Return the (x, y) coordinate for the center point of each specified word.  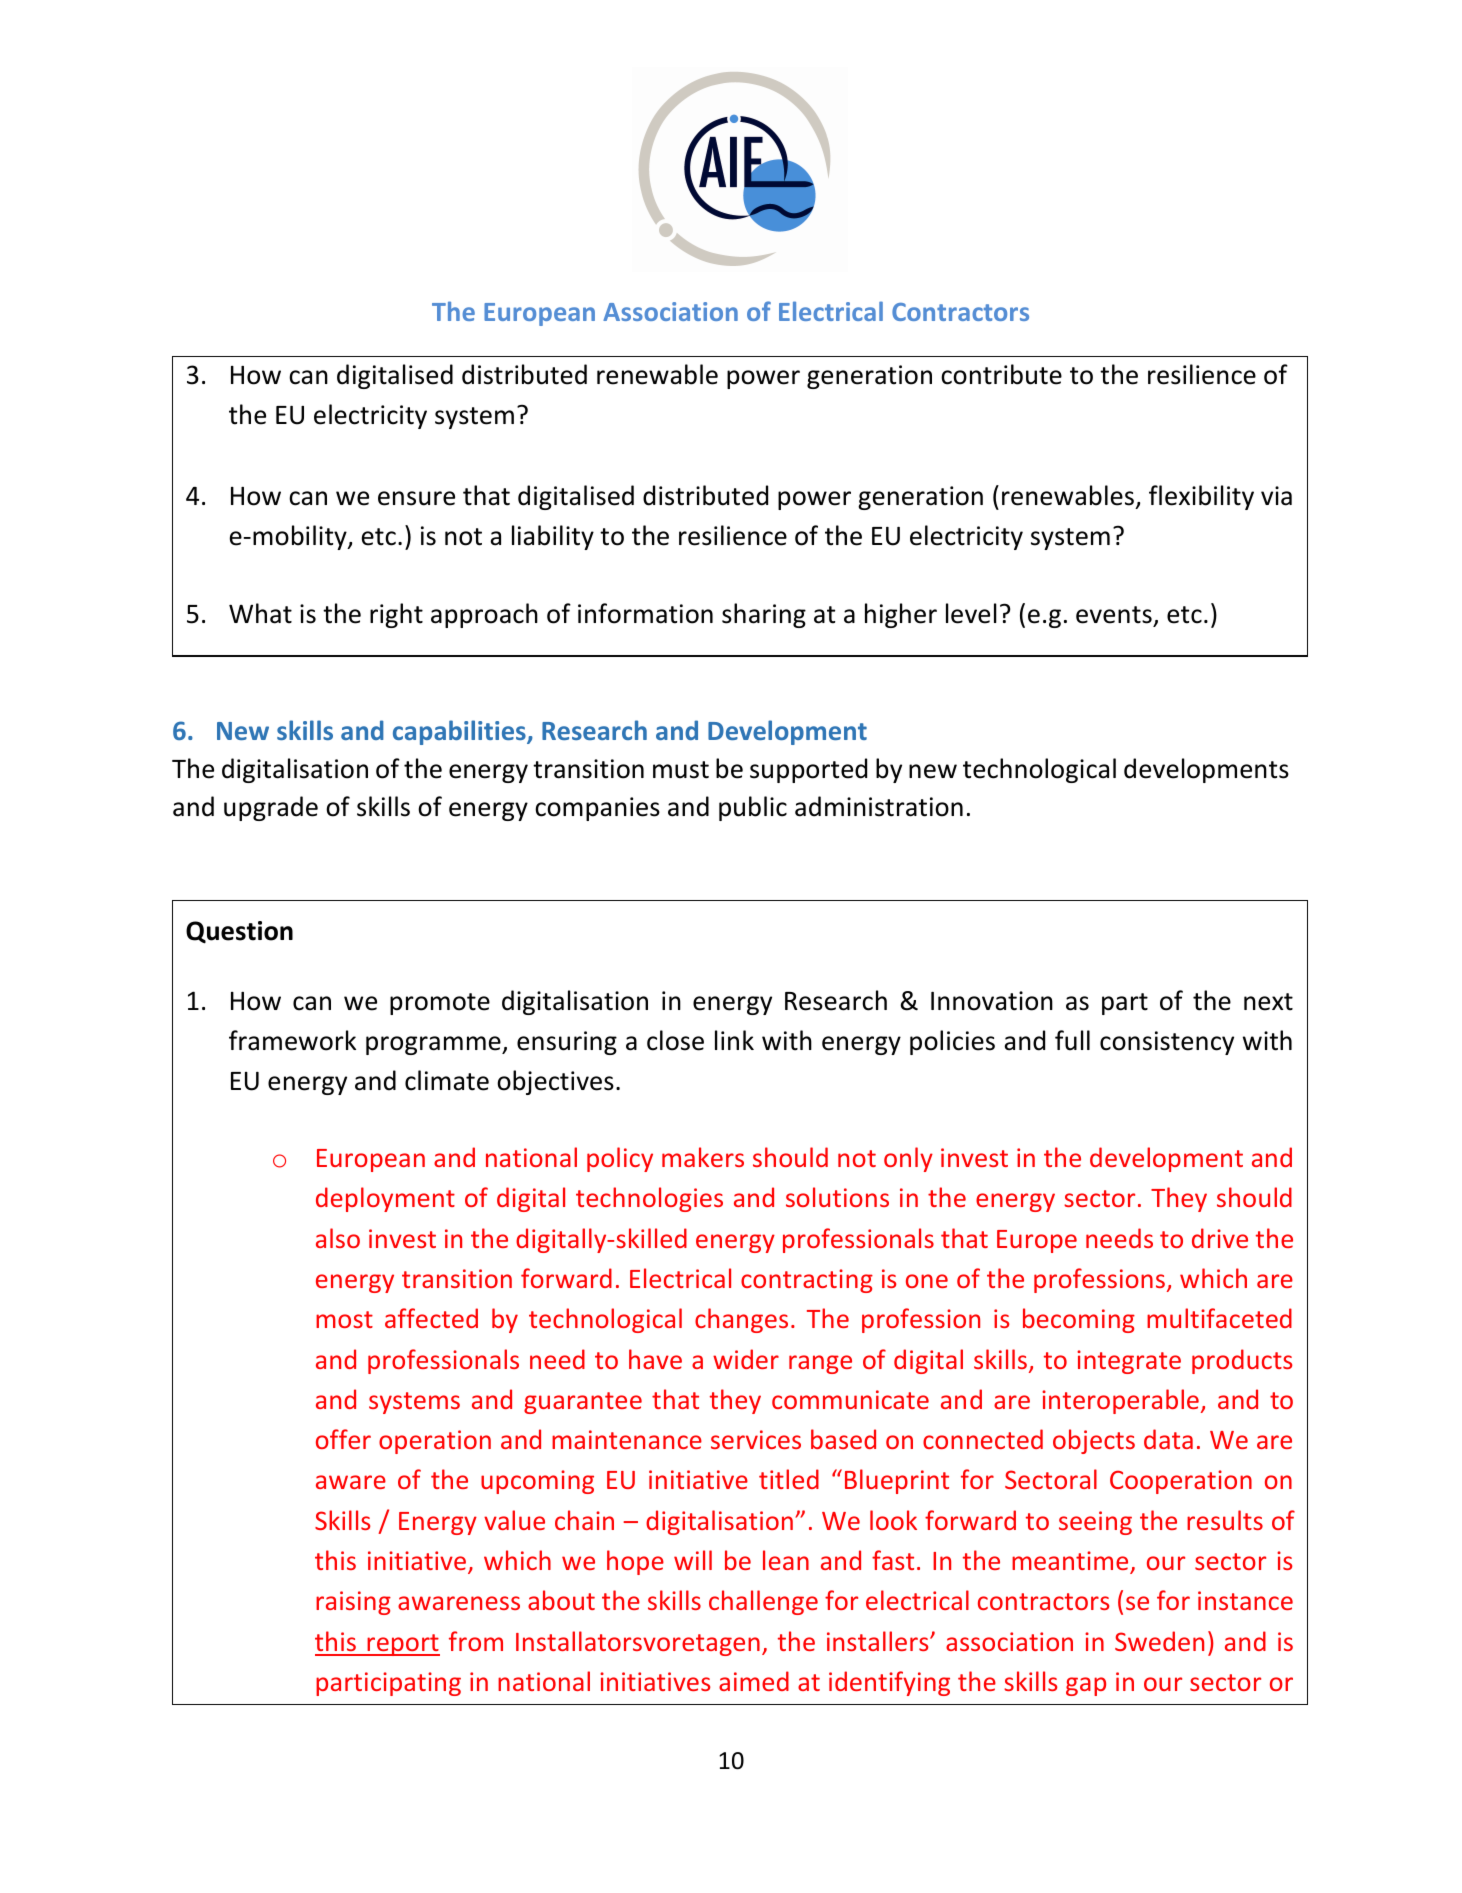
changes (741, 1320)
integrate (1129, 1362)
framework (292, 1040)
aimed (754, 1681)
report (402, 1645)
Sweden (1159, 1641)
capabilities (460, 732)
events (1114, 615)
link (734, 1040)
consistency (1167, 1043)
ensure (416, 498)
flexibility (1201, 497)
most (344, 1319)
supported (808, 770)
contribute (1001, 374)
